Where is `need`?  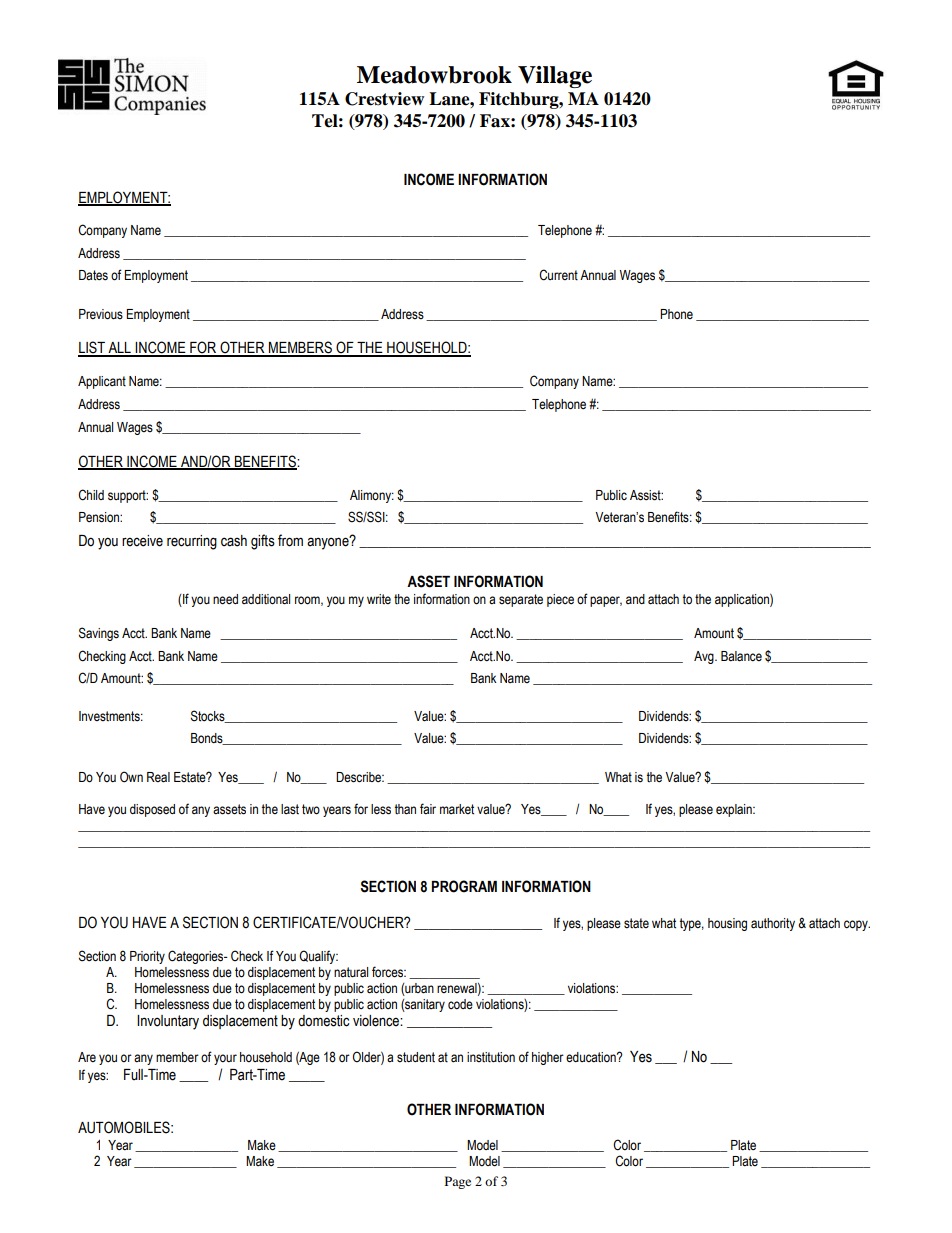
need is located at coordinates (225, 599).
